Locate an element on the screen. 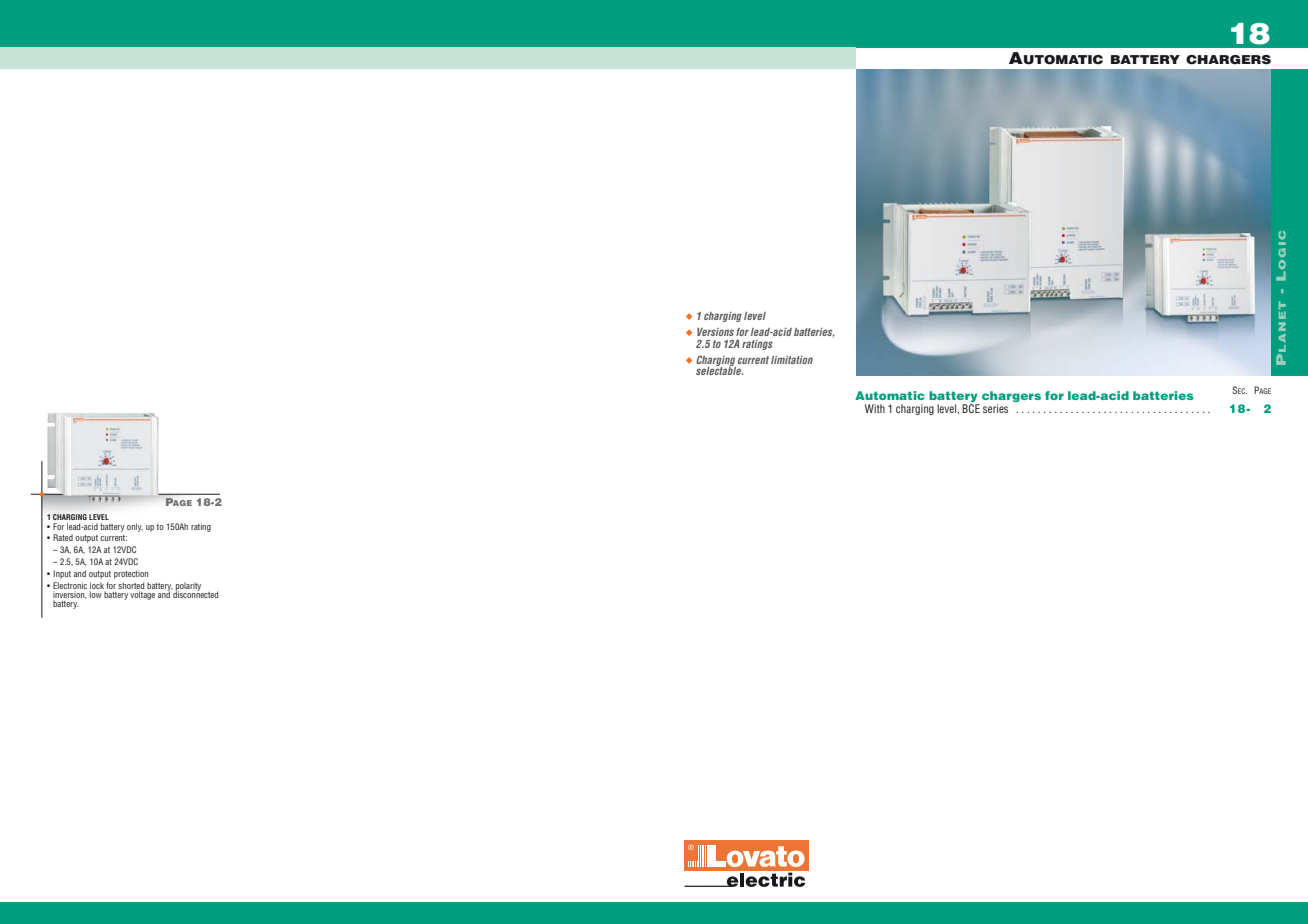 The image size is (1308, 924). protection is located at coordinates (131, 574).
